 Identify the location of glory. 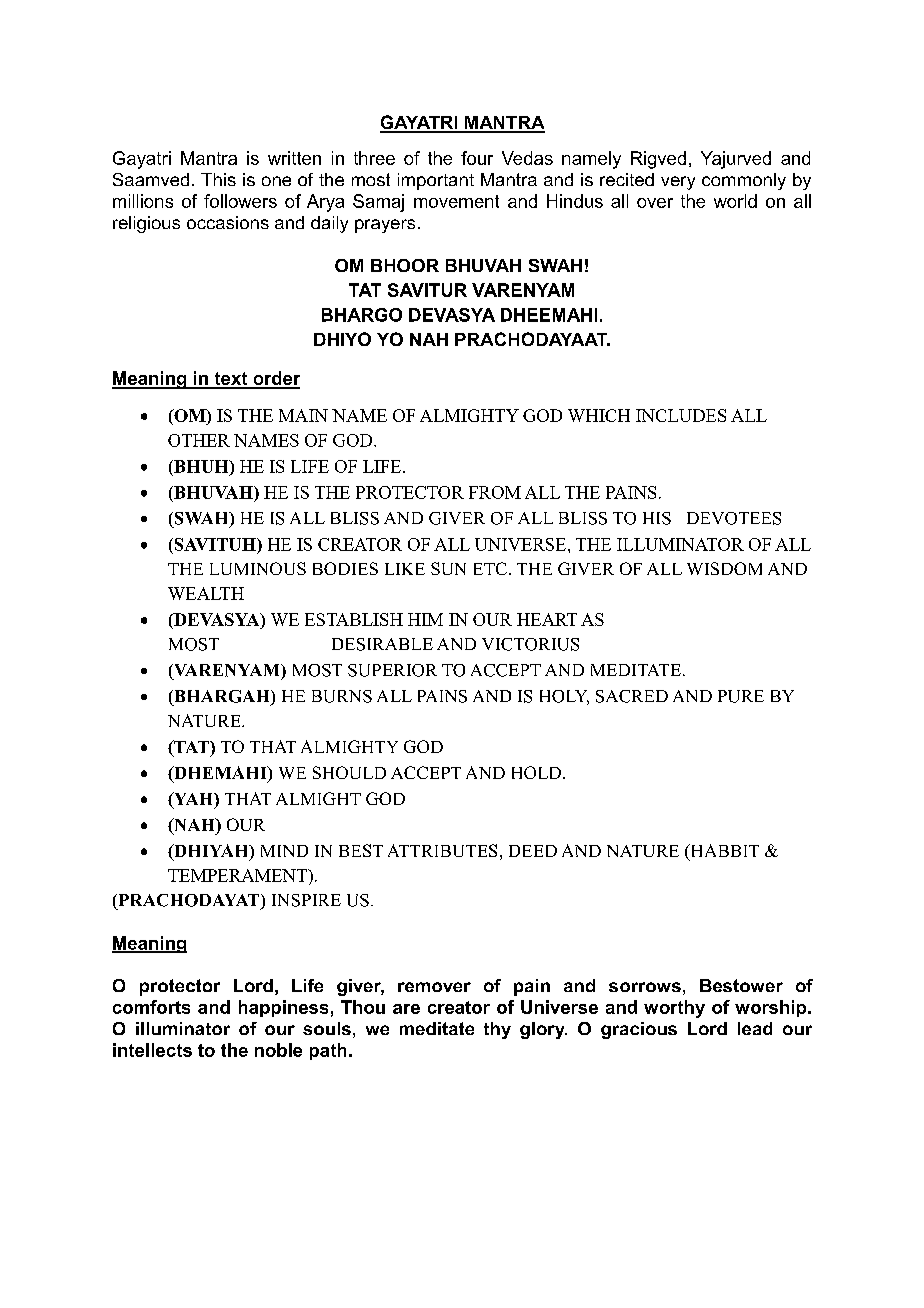
(543, 1030).
